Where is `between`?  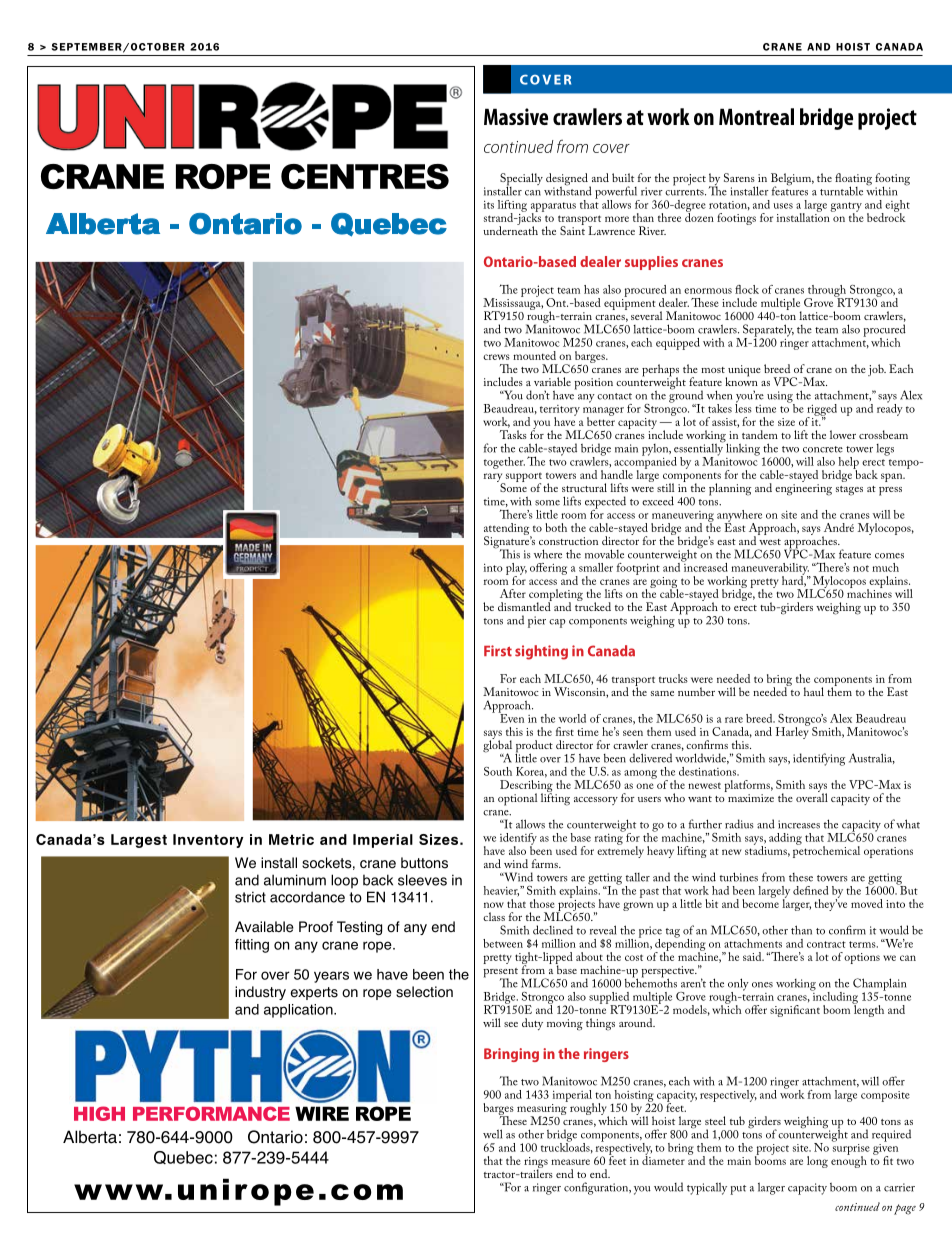
between is located at coordinates (503, 943).
